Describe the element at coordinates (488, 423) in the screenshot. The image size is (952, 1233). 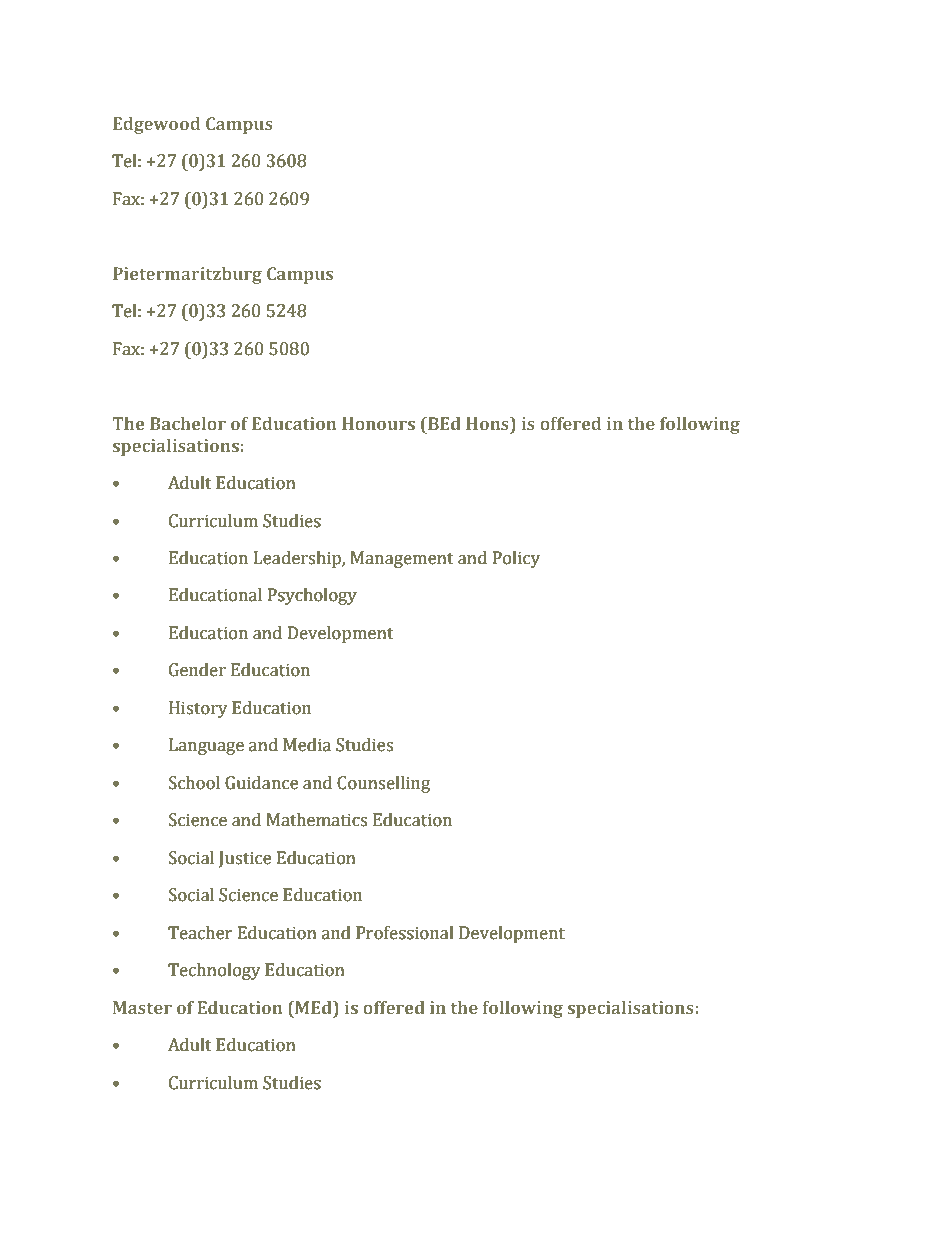
I see `Hons` at that location.
